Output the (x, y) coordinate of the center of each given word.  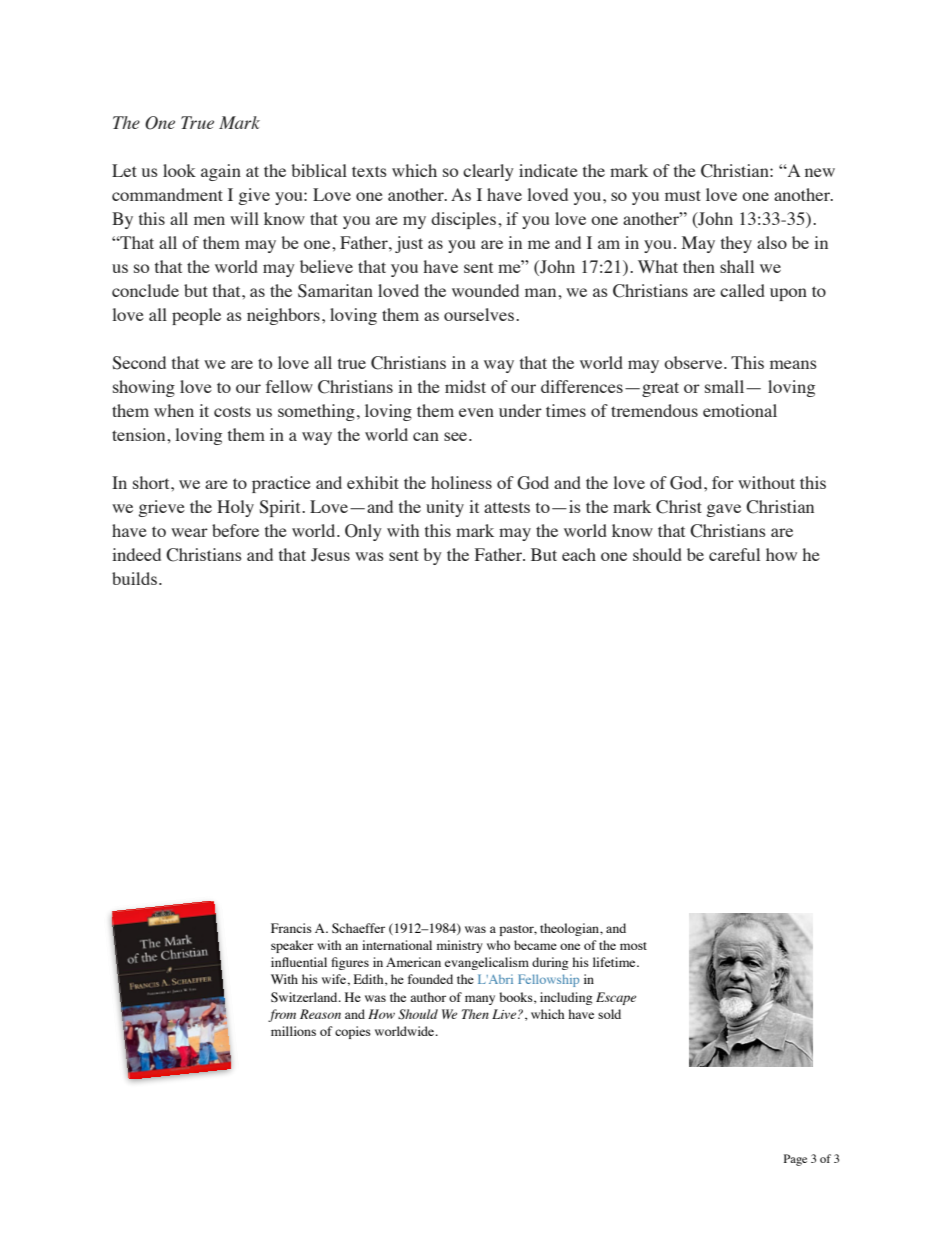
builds (134, 578)
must (683, 195)
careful (734, 554)
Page (795, 1160)
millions (293, 1031)
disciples (463, 220)
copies (353, 1032)
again (221, 172)
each (579, 554)
